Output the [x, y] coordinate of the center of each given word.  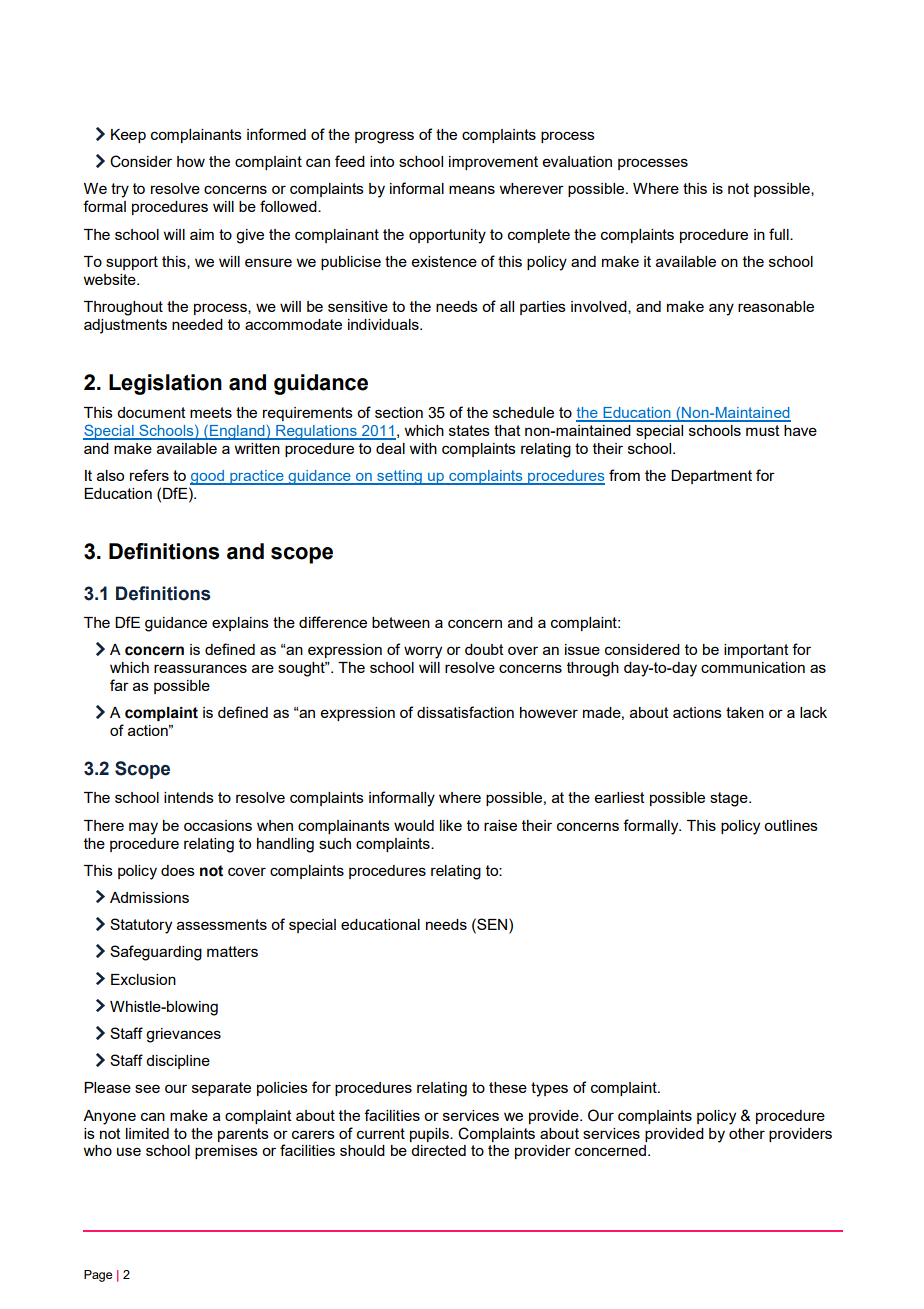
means [472, 189]
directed [438, 1150]
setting [399, 477]
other [747, 1133]
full [780, 234]
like [451, 825]
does [178, 870]
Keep [128, 136]
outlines [791, 825]
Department [711, 477]
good [208, 477]
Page [98, 1276]
